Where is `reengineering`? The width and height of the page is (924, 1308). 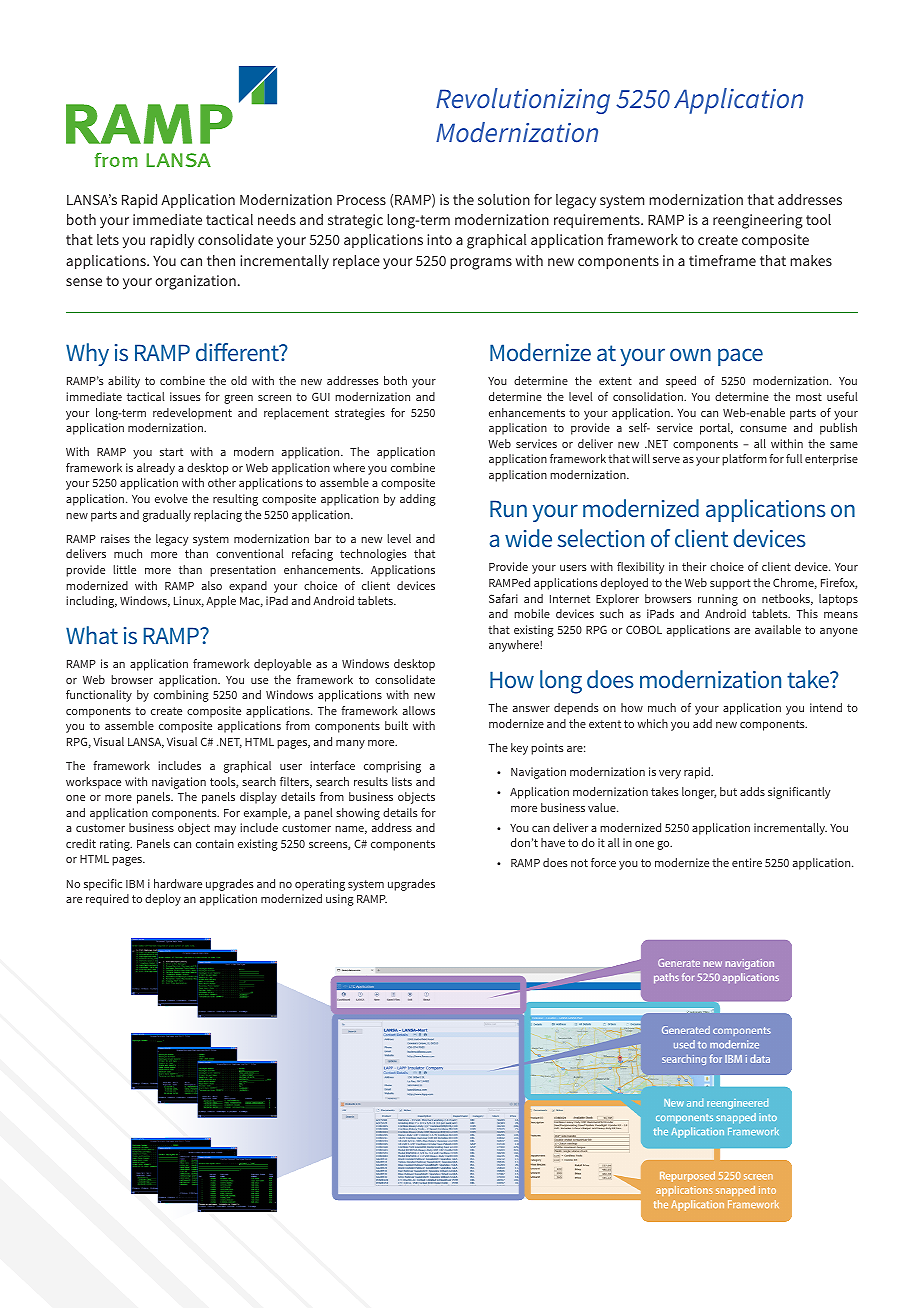 reengineering is located at coordinates (758, 221).
